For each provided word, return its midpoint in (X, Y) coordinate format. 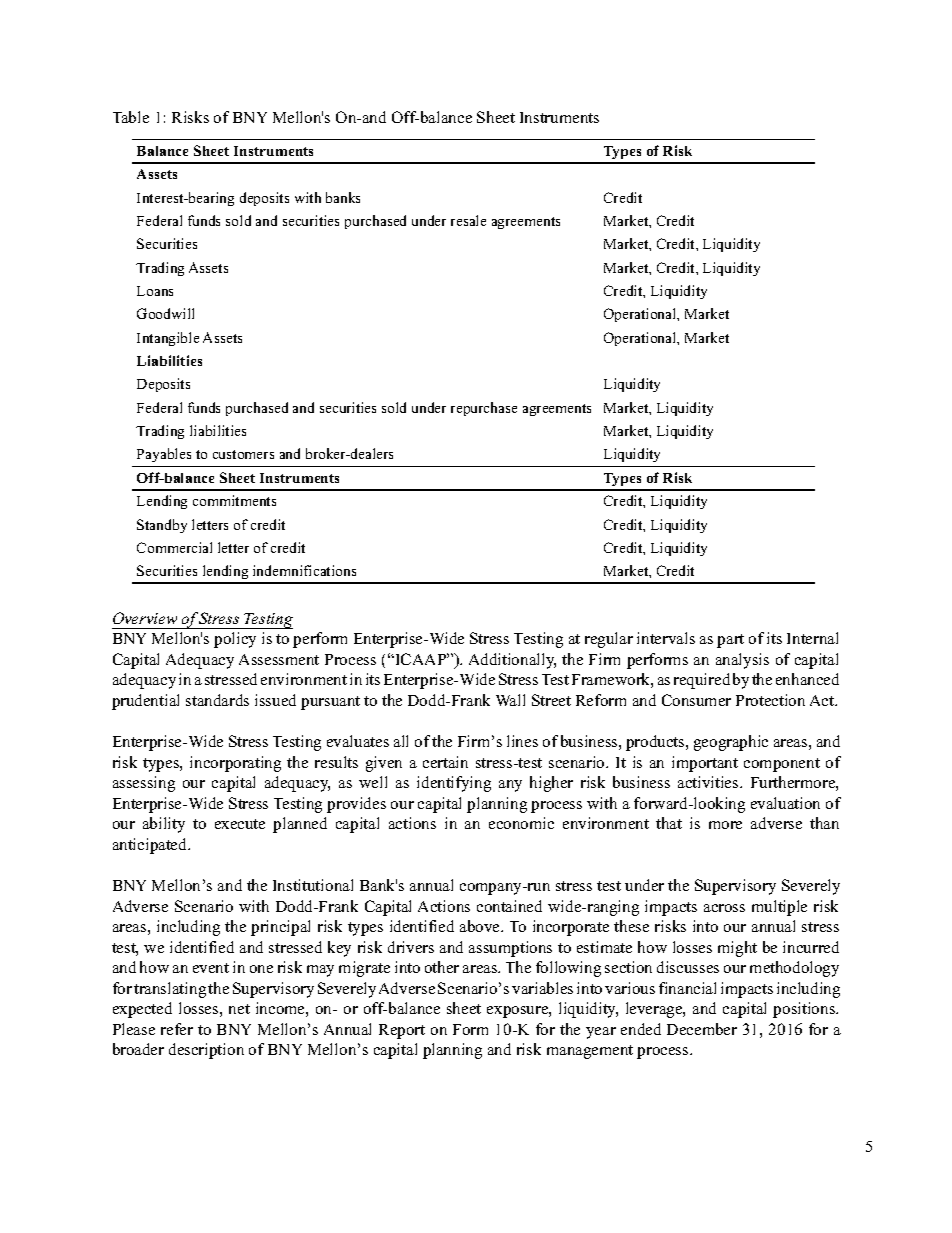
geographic (731, 743)
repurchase (484, 409)
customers (243, 454)
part (730, 641)
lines (522, 741)
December (702, 1029)
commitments (234, 500)
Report (402, 1031)
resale (468, 220)
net (239, 1009)
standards (217, 700)
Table (131, 117)
